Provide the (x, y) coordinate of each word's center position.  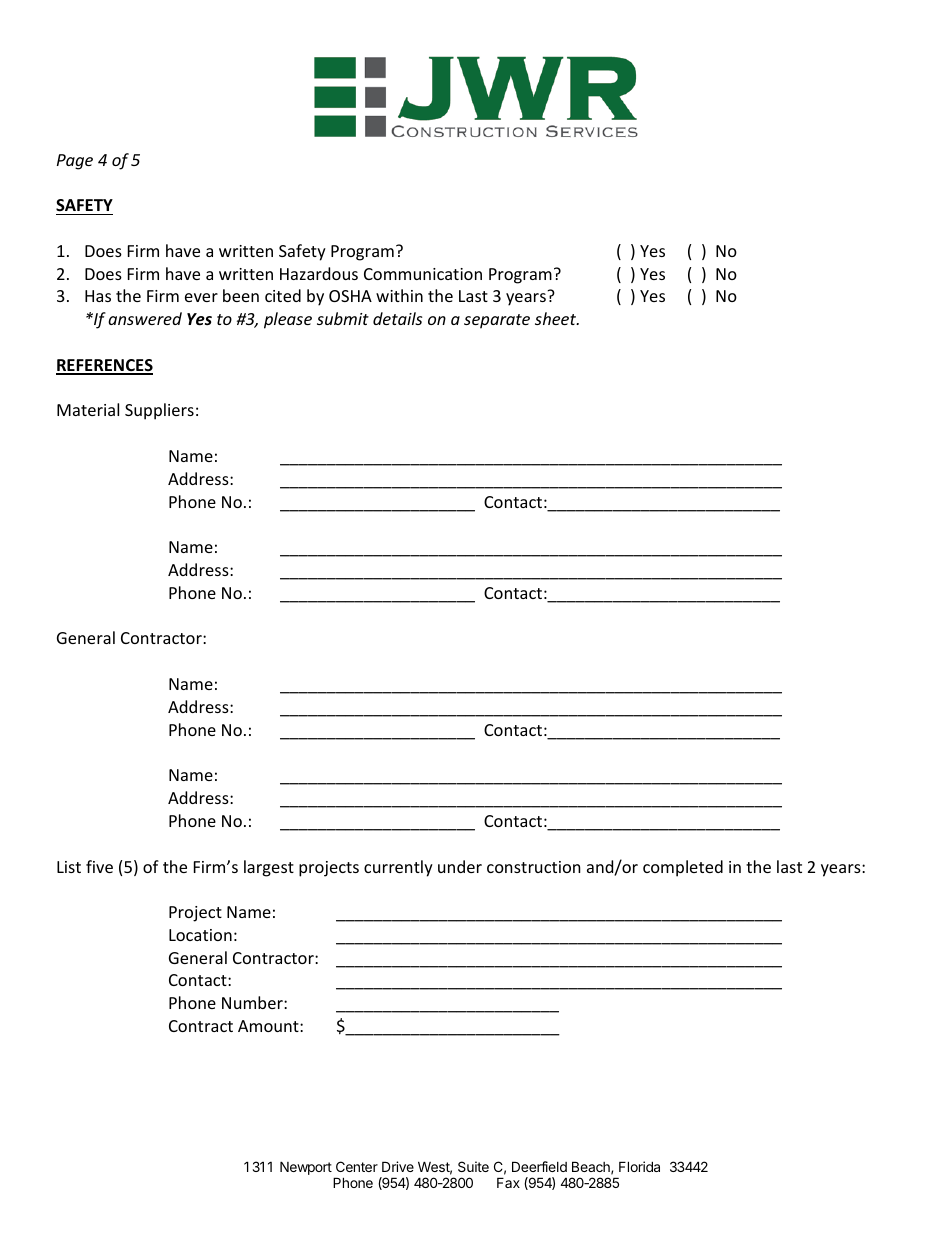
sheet (557, 318)
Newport (306, 1168)
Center (357, 1166)
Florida (639, 1166)
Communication (423, 274)
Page (75, 162)
